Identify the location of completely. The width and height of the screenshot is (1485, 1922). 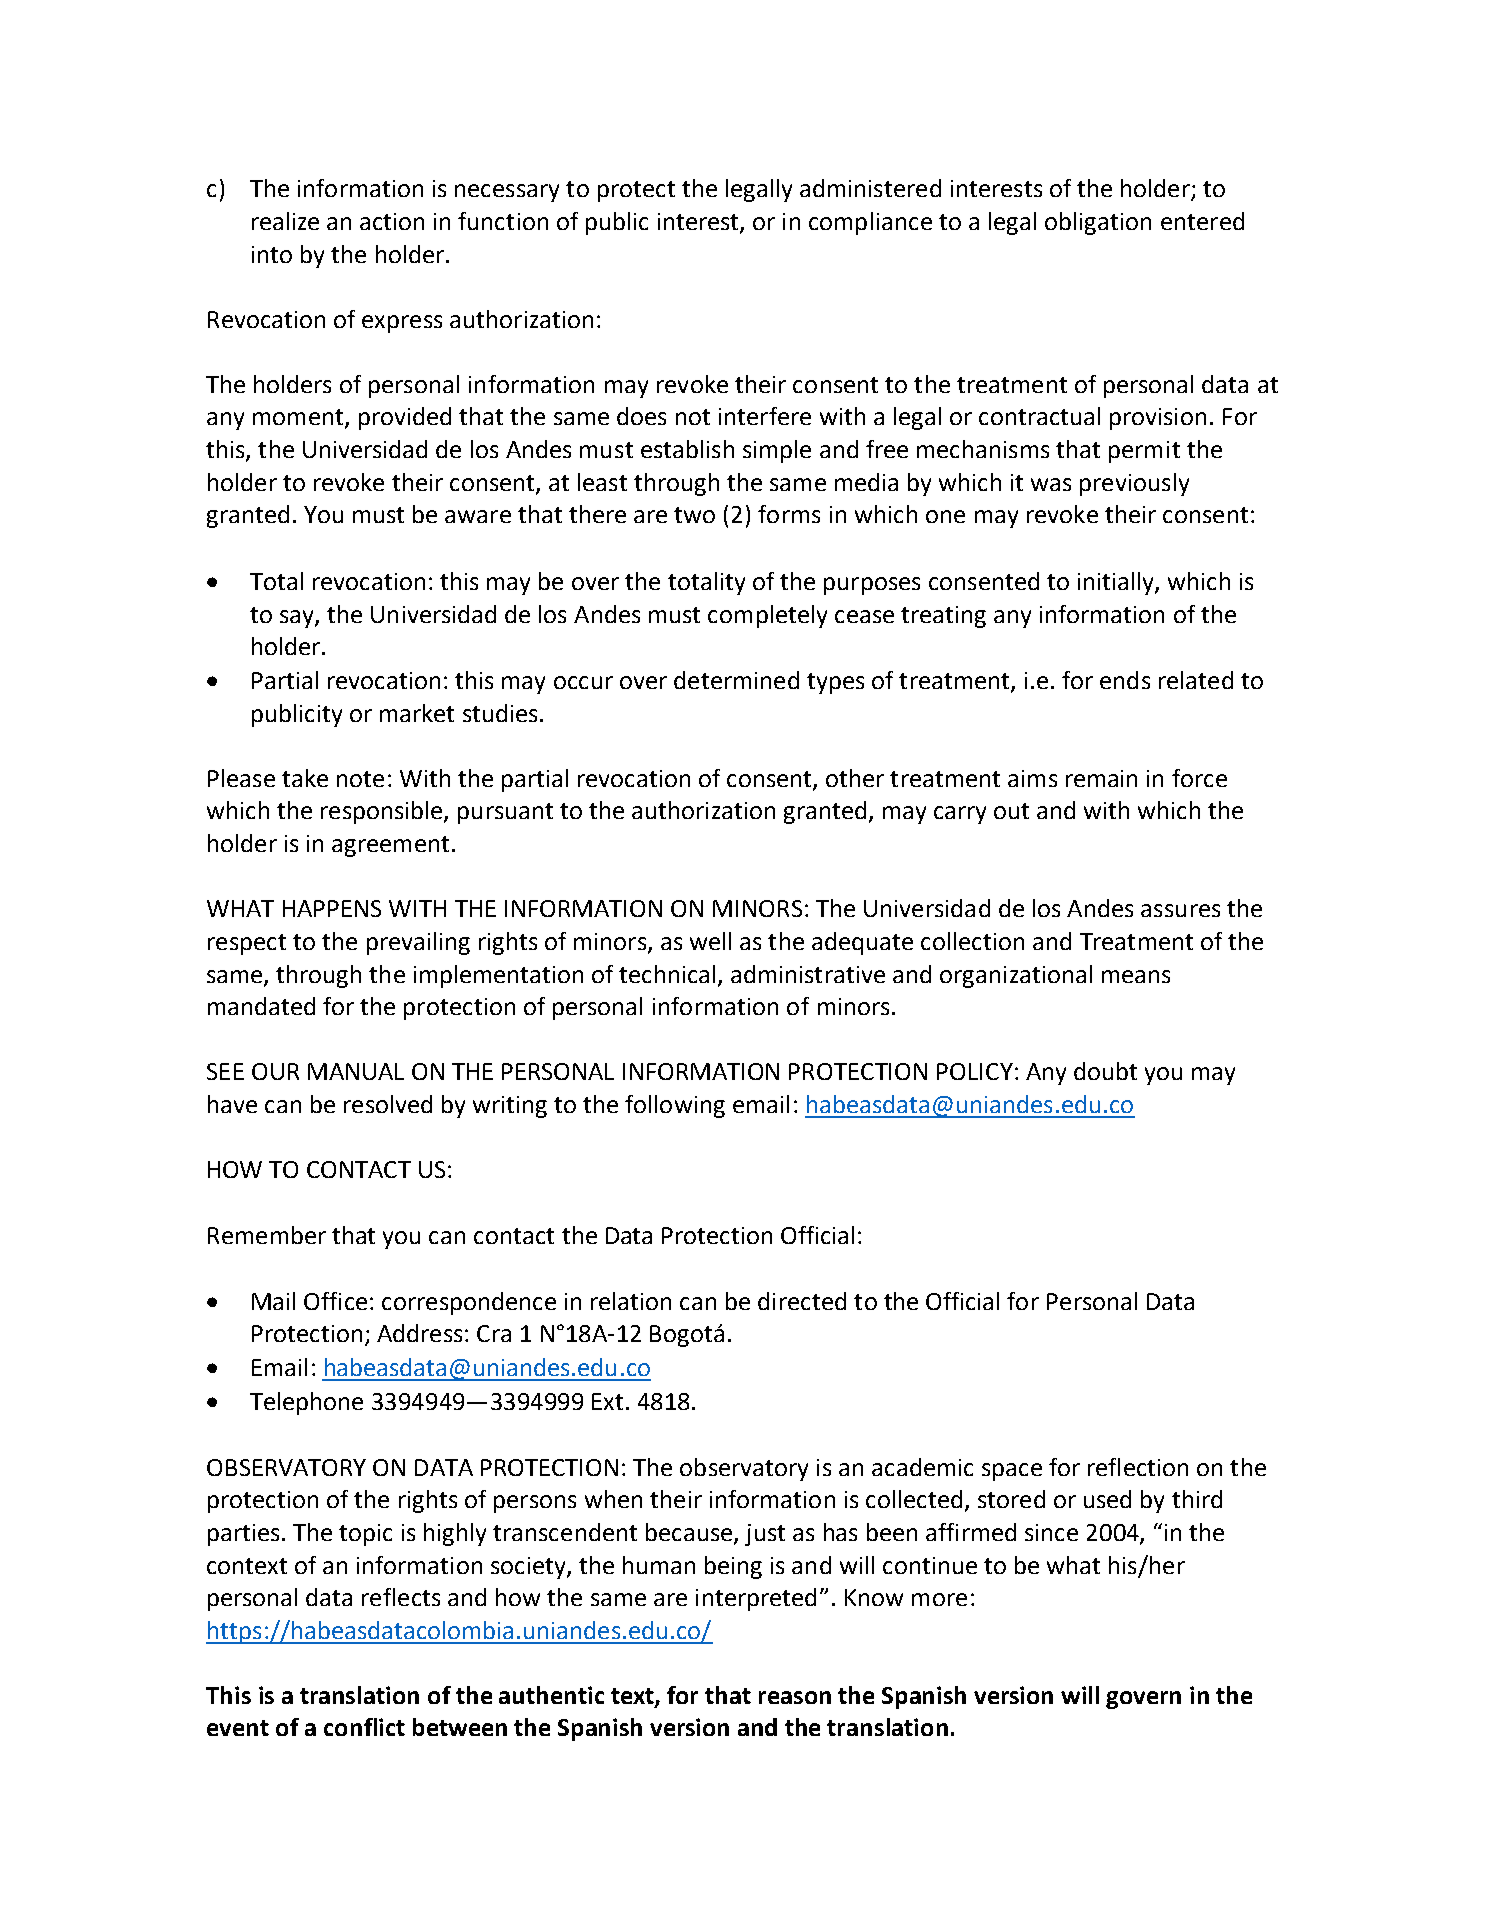
(767, 616).
